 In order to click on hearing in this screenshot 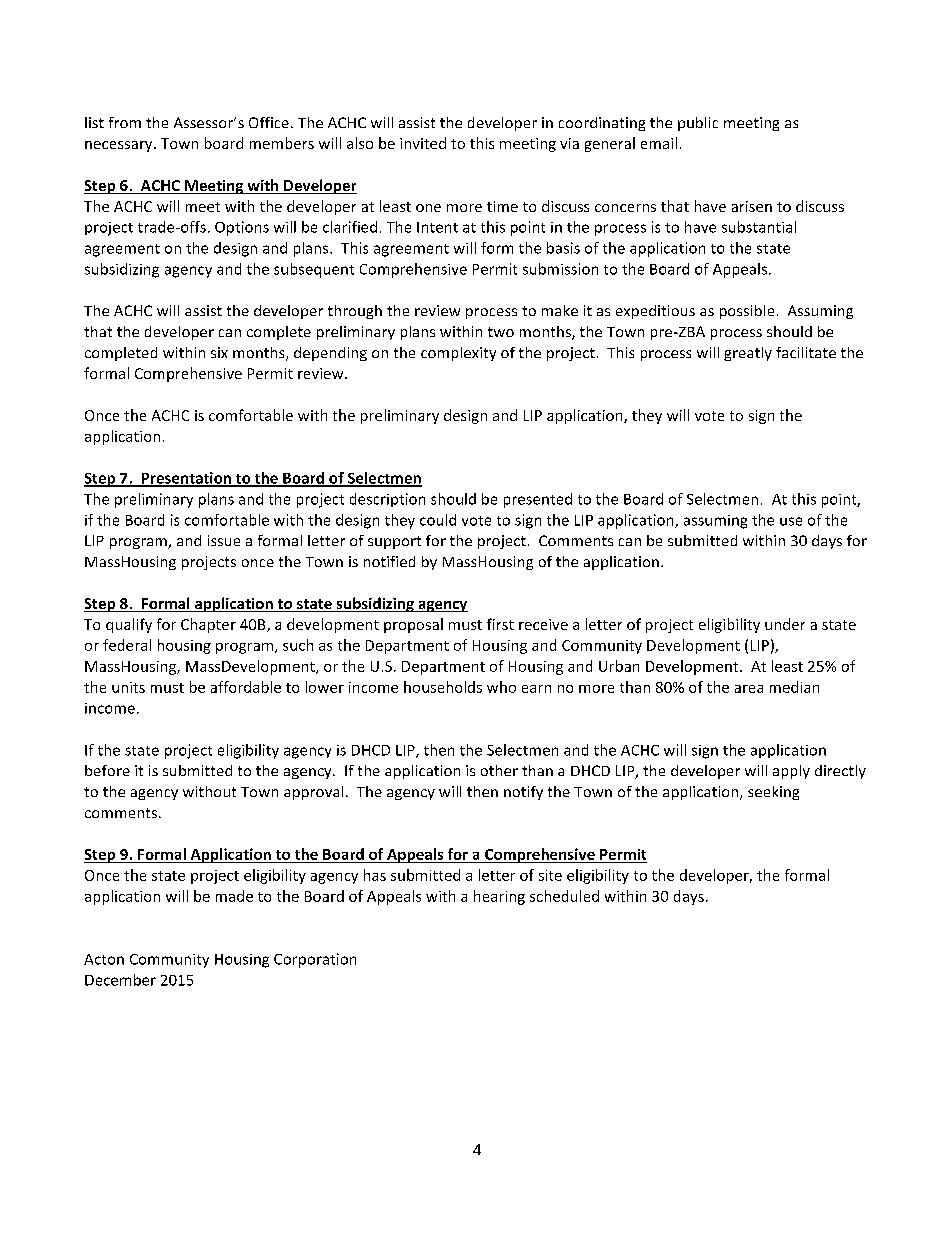, I will do `click(499, 897)`.
